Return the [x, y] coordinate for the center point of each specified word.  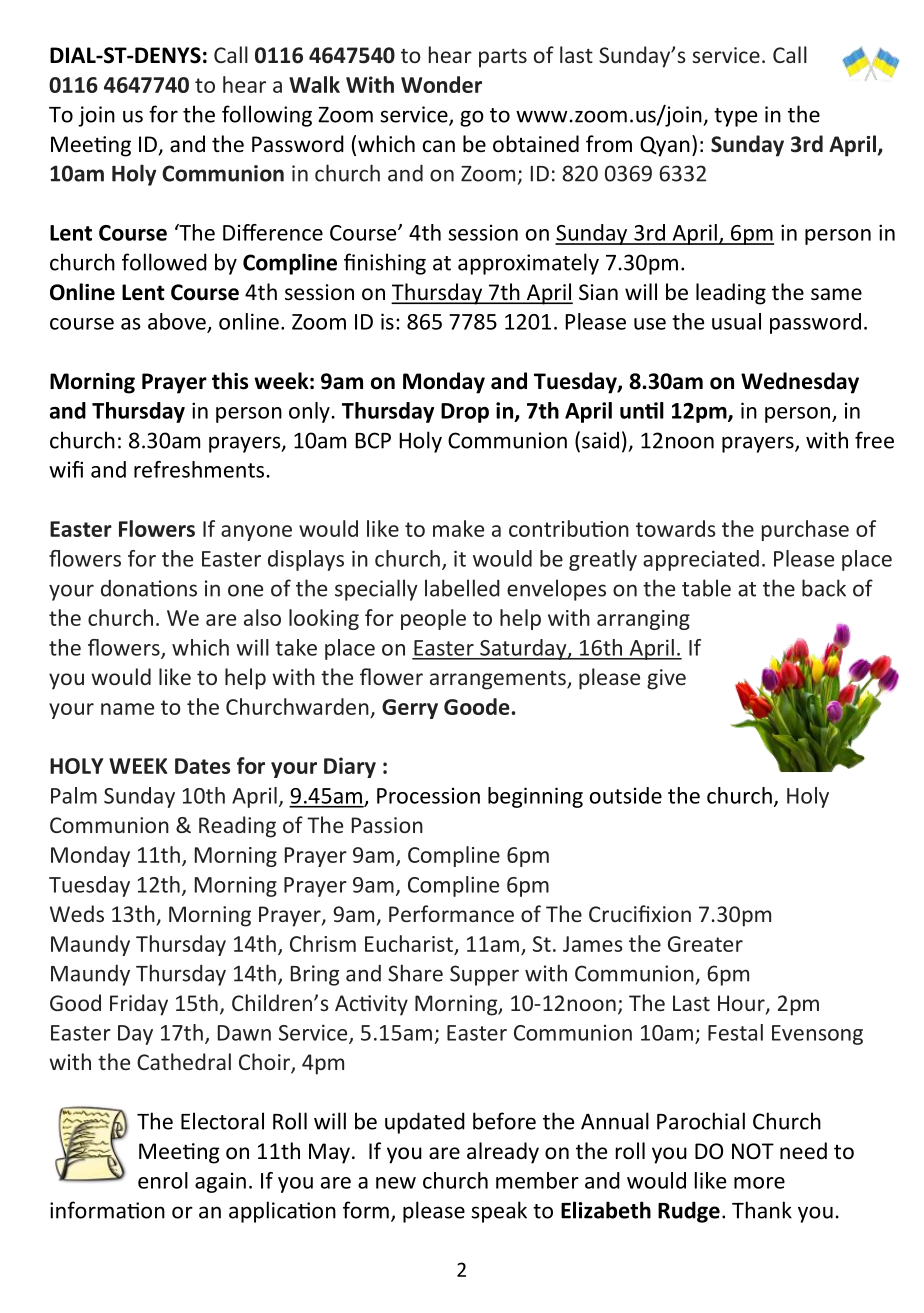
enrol [163, 1180]
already [503, 1153]
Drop [465, 413]
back [824, 588]
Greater [705, 944]
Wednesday [800, 383]
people [433, 619]
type [735, 117]
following [267, 116]
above [177, 321]
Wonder [441, 84]
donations [149, 588]
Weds [77, 913]
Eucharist [409, 943]
